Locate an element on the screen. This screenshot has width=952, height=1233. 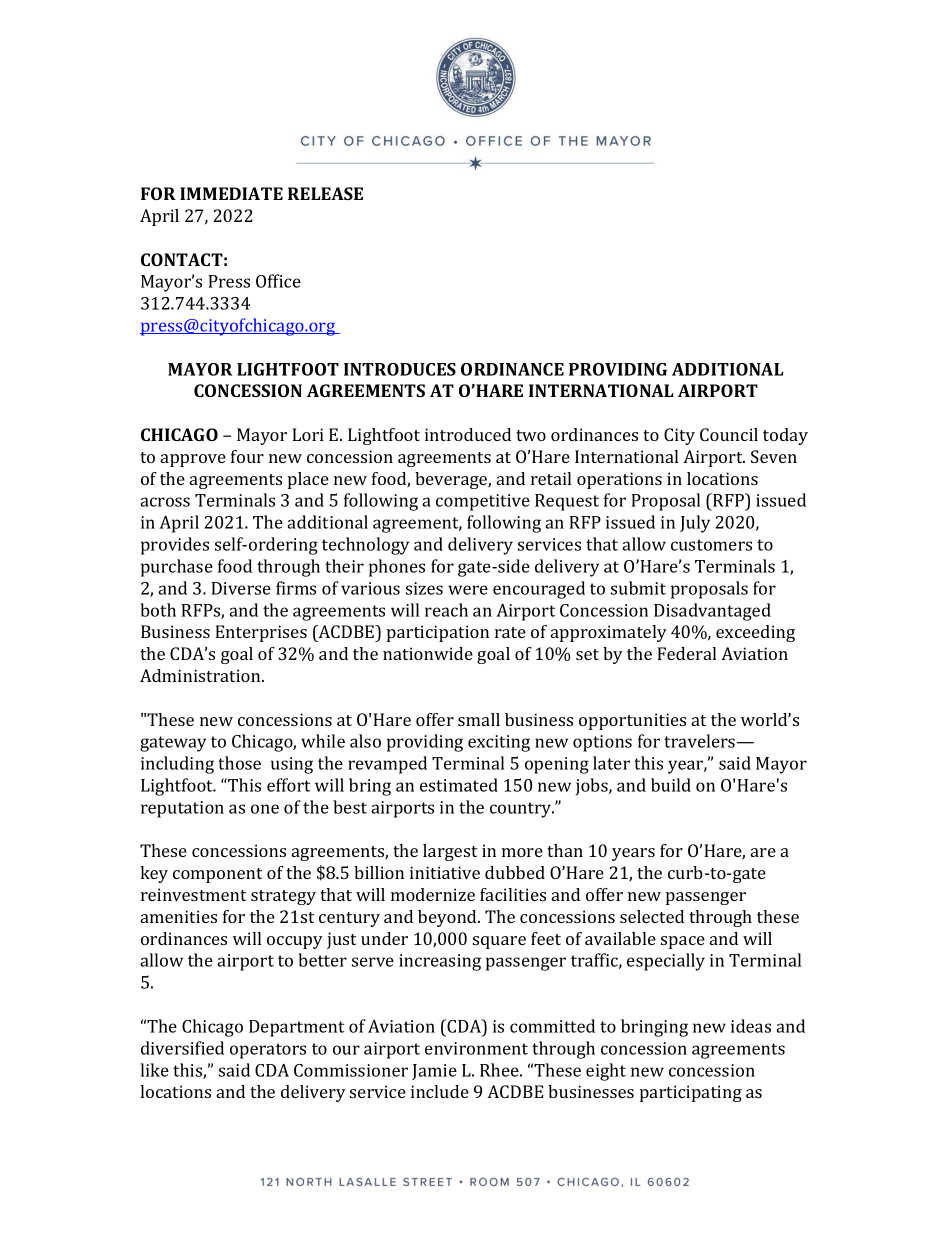
estimated is located at coordinates (459, 785).
